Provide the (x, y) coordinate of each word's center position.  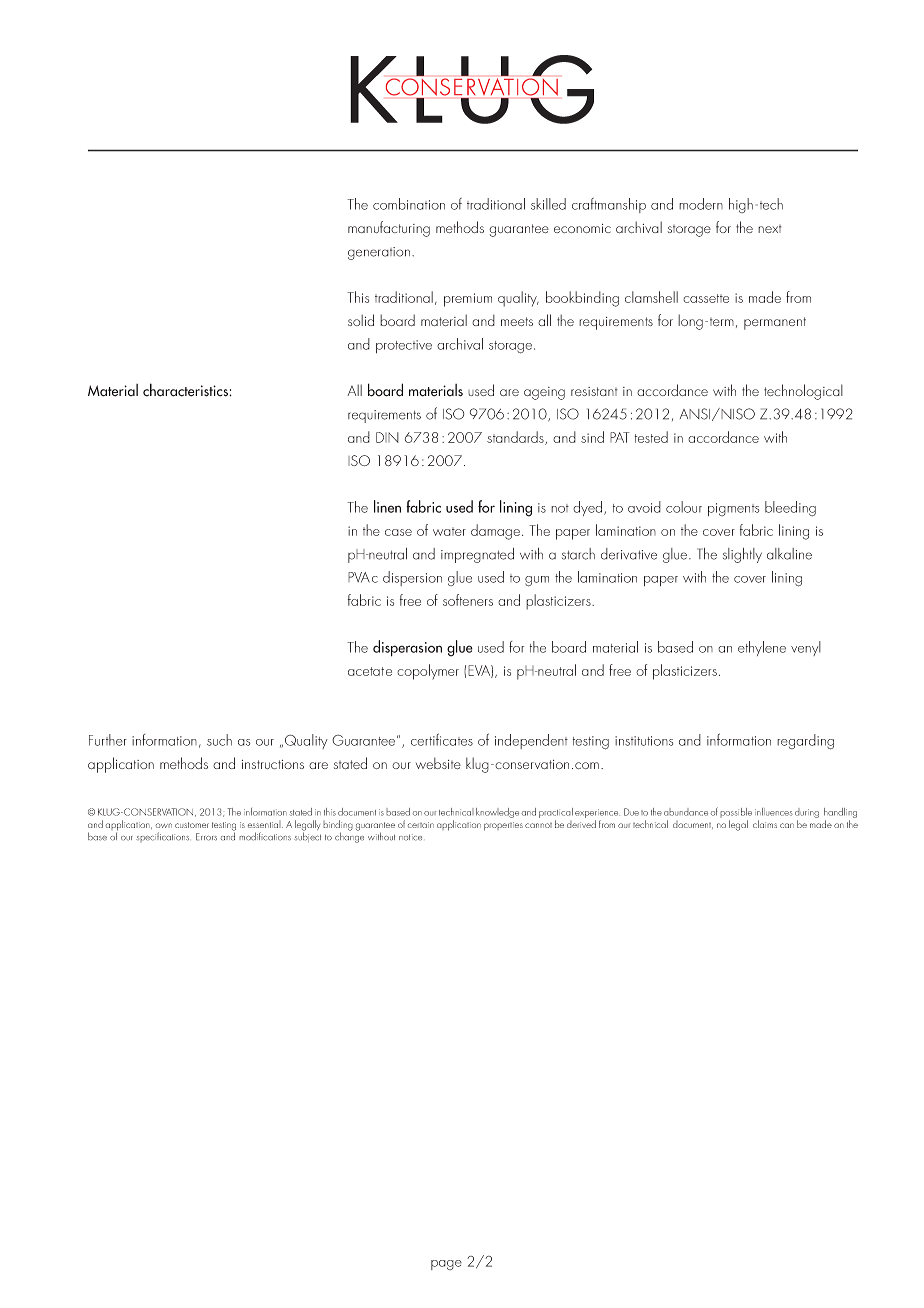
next (770, 229)
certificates (442, 739)
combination (409, 204)
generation (379, 253)
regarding (805, 742)
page (446, 1265)
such (219, 740)
